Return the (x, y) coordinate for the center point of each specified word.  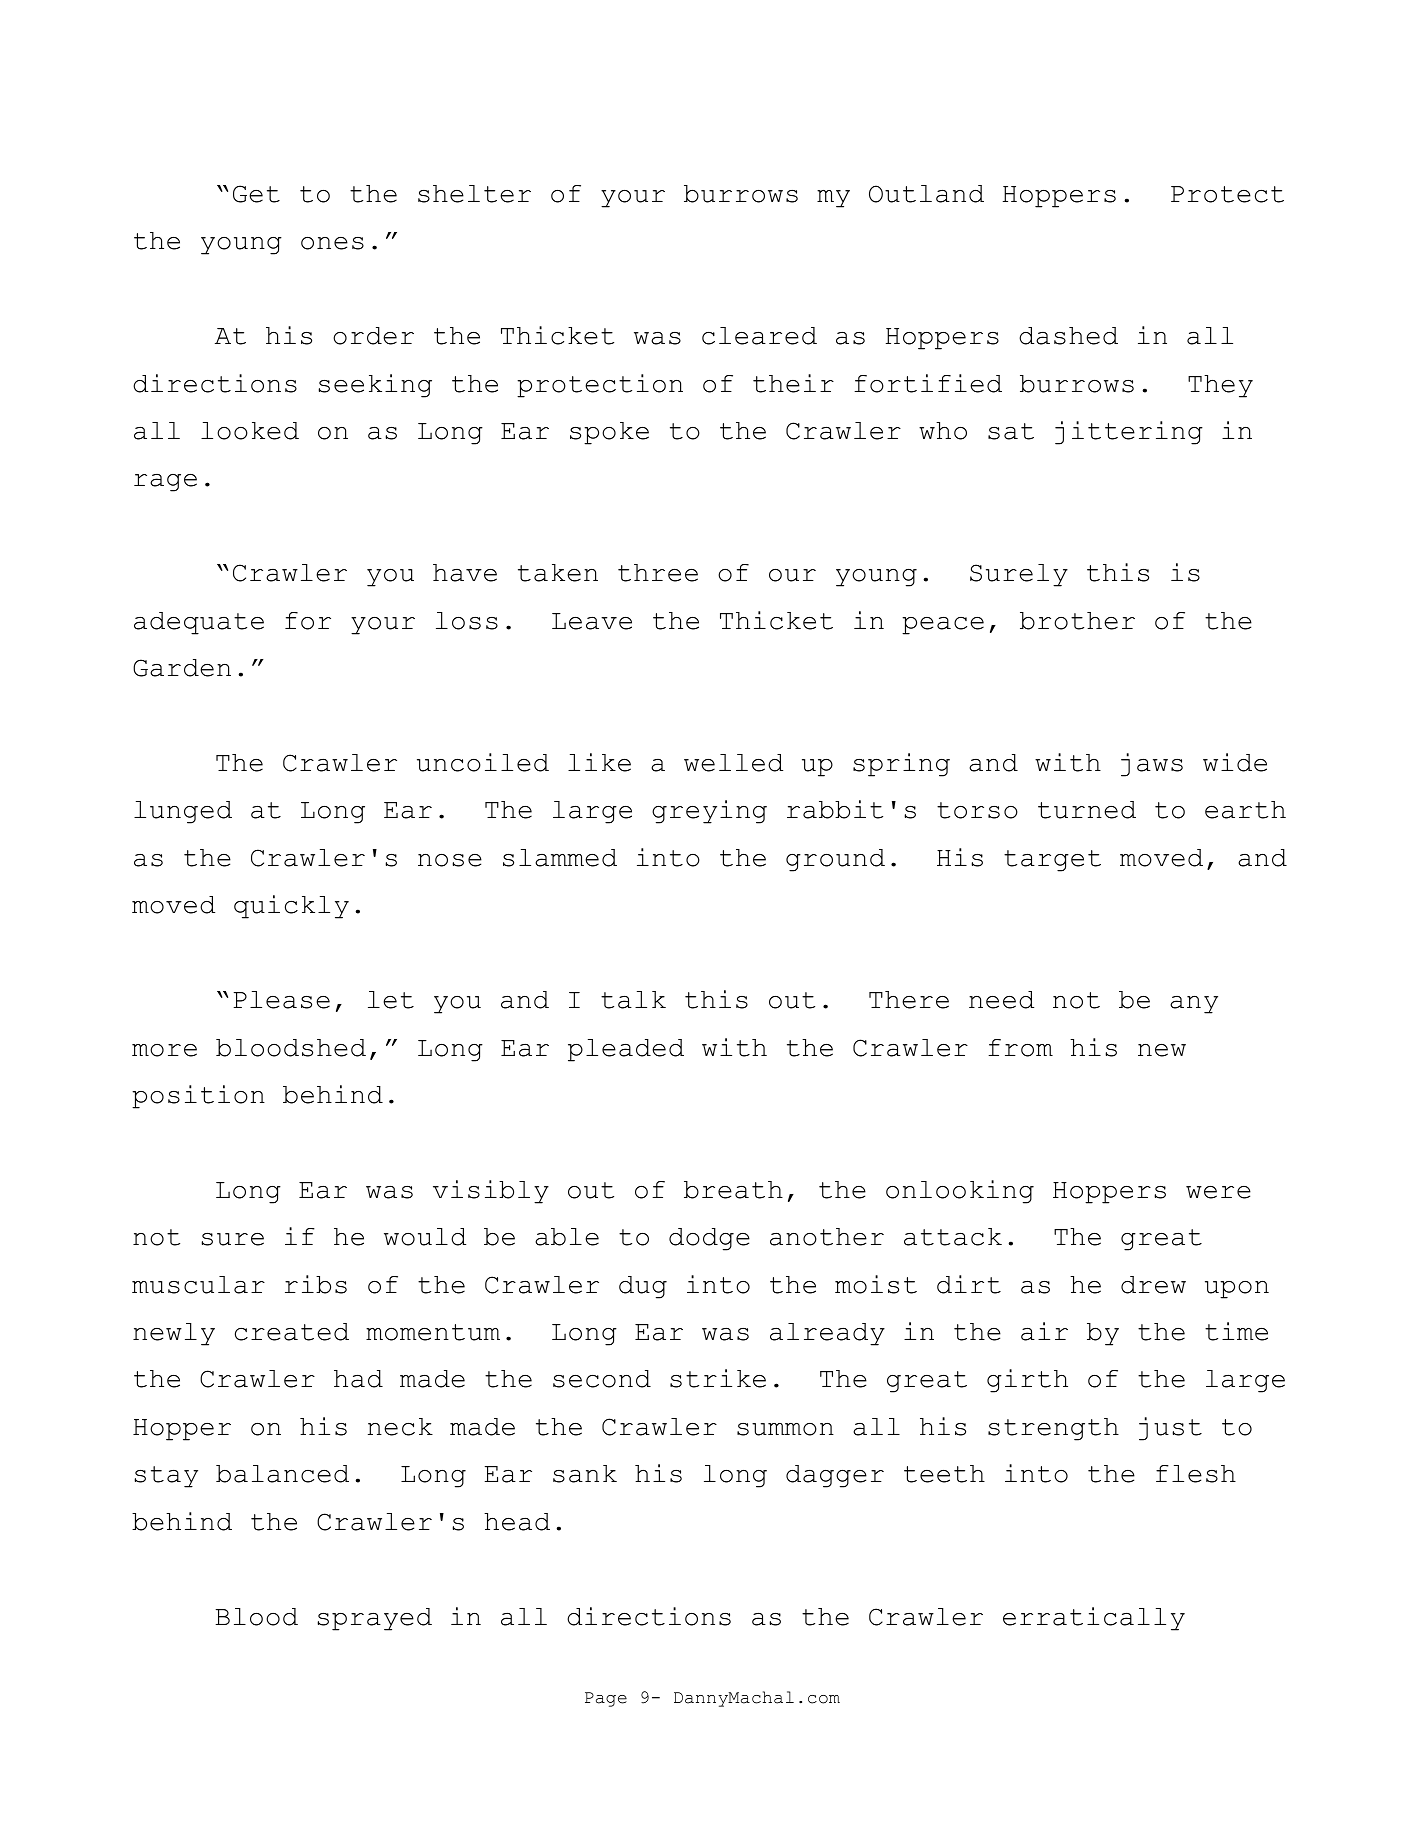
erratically (1094, 1619)
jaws (1152, 765)
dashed (1068, 336)
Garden (182, 668)
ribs (316, 1284)
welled (733, 763)
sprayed (375, 1619)
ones (332, 243)
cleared (759, 336)
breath (733, 1190)
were (1218, 1192)
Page (606, 1699)
